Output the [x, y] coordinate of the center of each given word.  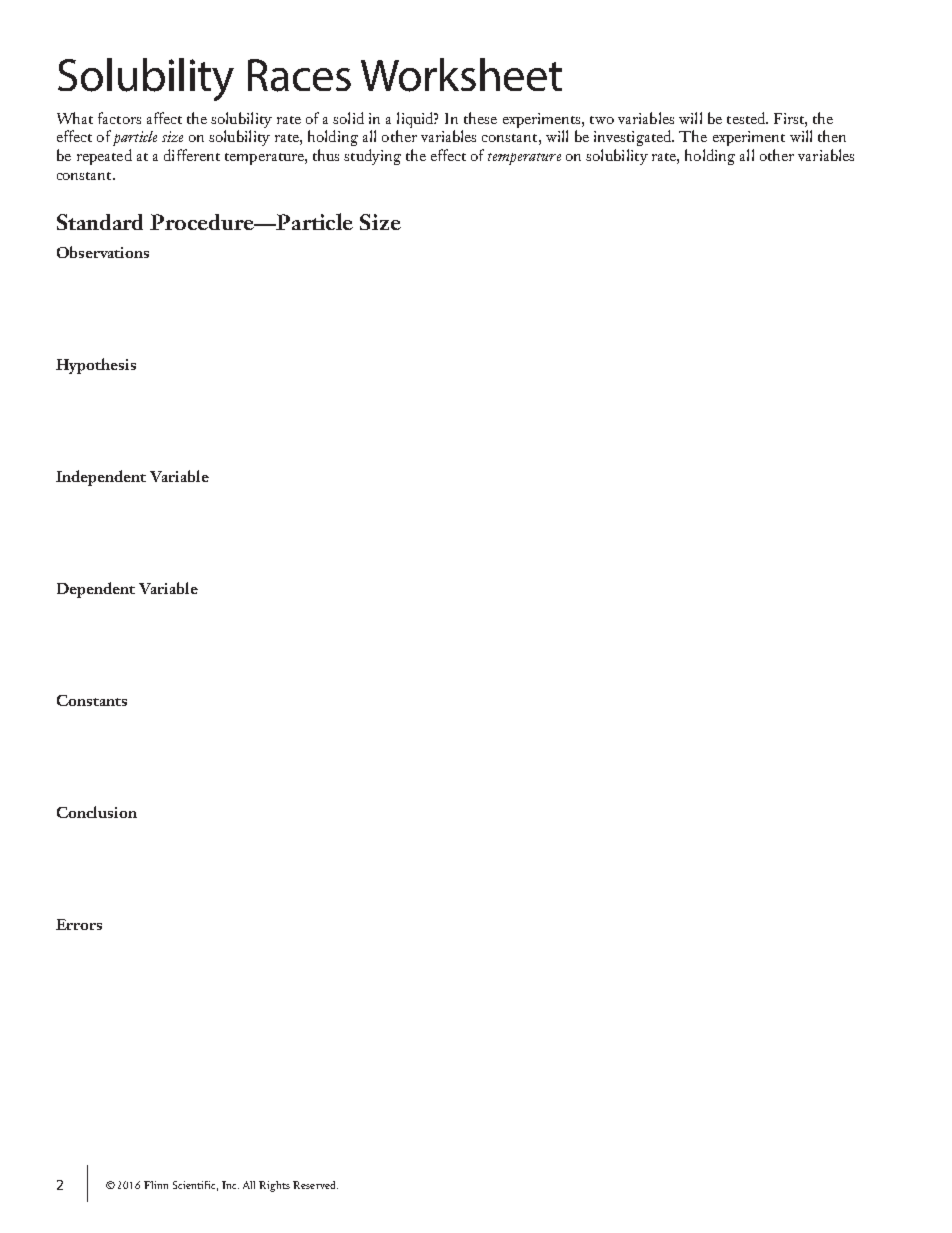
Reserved [315, 1185]
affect [164, 118]
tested [747, 118]
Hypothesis [96, 366]
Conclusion [97, 812]
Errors [79, 924]
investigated [634, 138]
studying [372, 157]
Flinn [156, 1185]
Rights [274, 1186]
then [832, 136]
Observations [103, 252]
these [480, 118]
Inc [230, 1185]
